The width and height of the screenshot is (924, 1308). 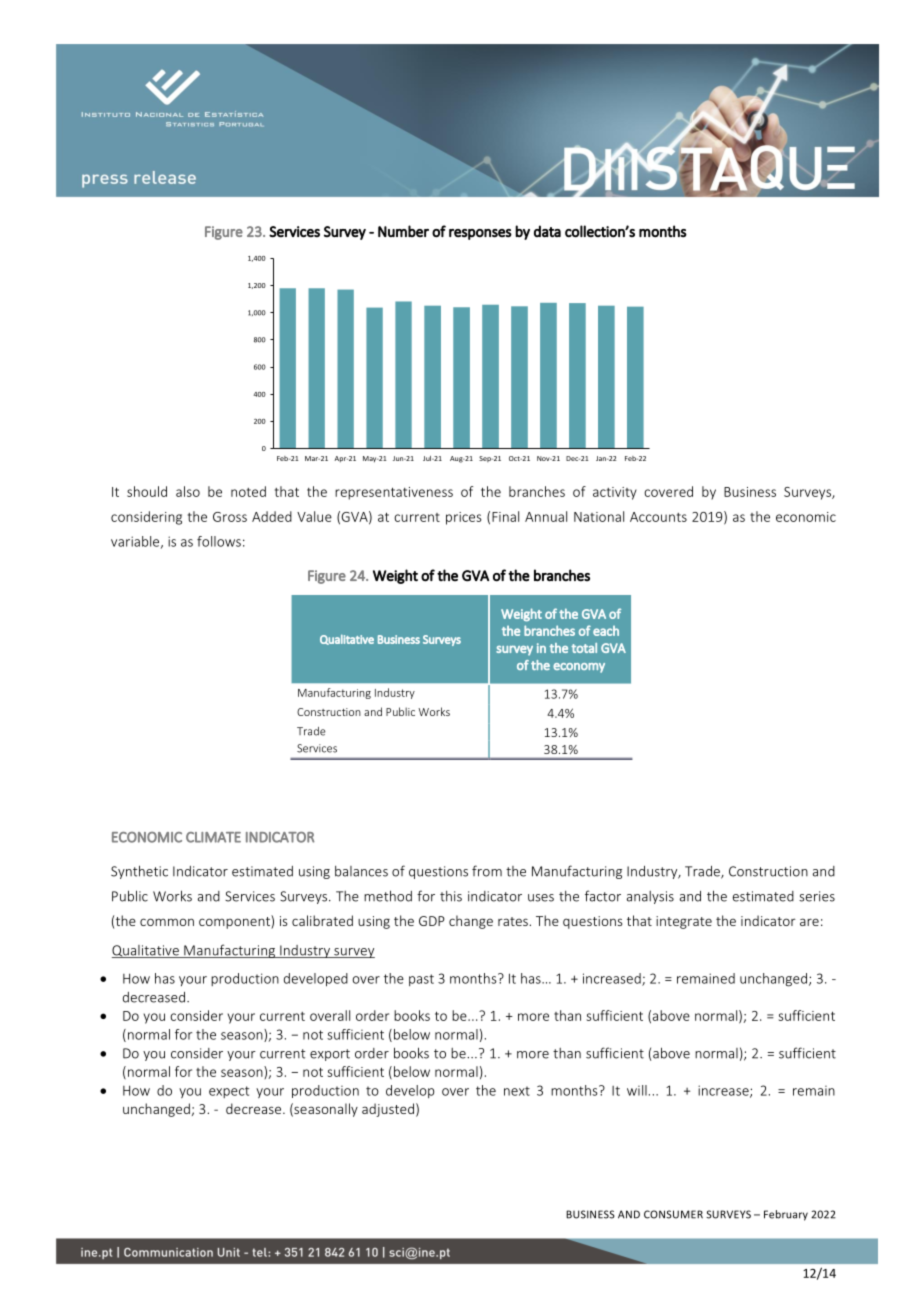 What do you see at coordinates (421, 980) in the screenshot?
I see `past` at bounding box center [421, 980].
